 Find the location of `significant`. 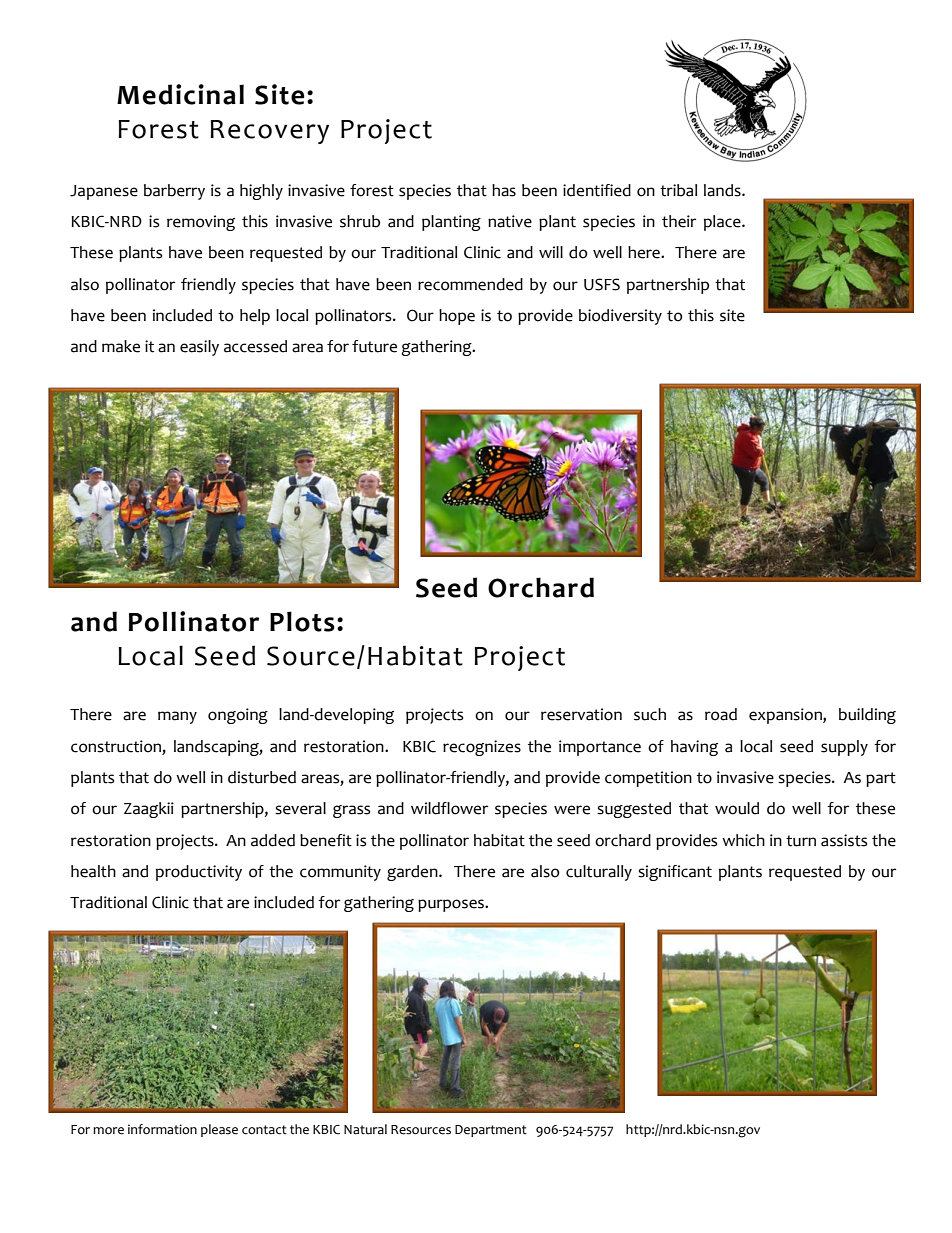

significant is located at coordinates (675, 873).
